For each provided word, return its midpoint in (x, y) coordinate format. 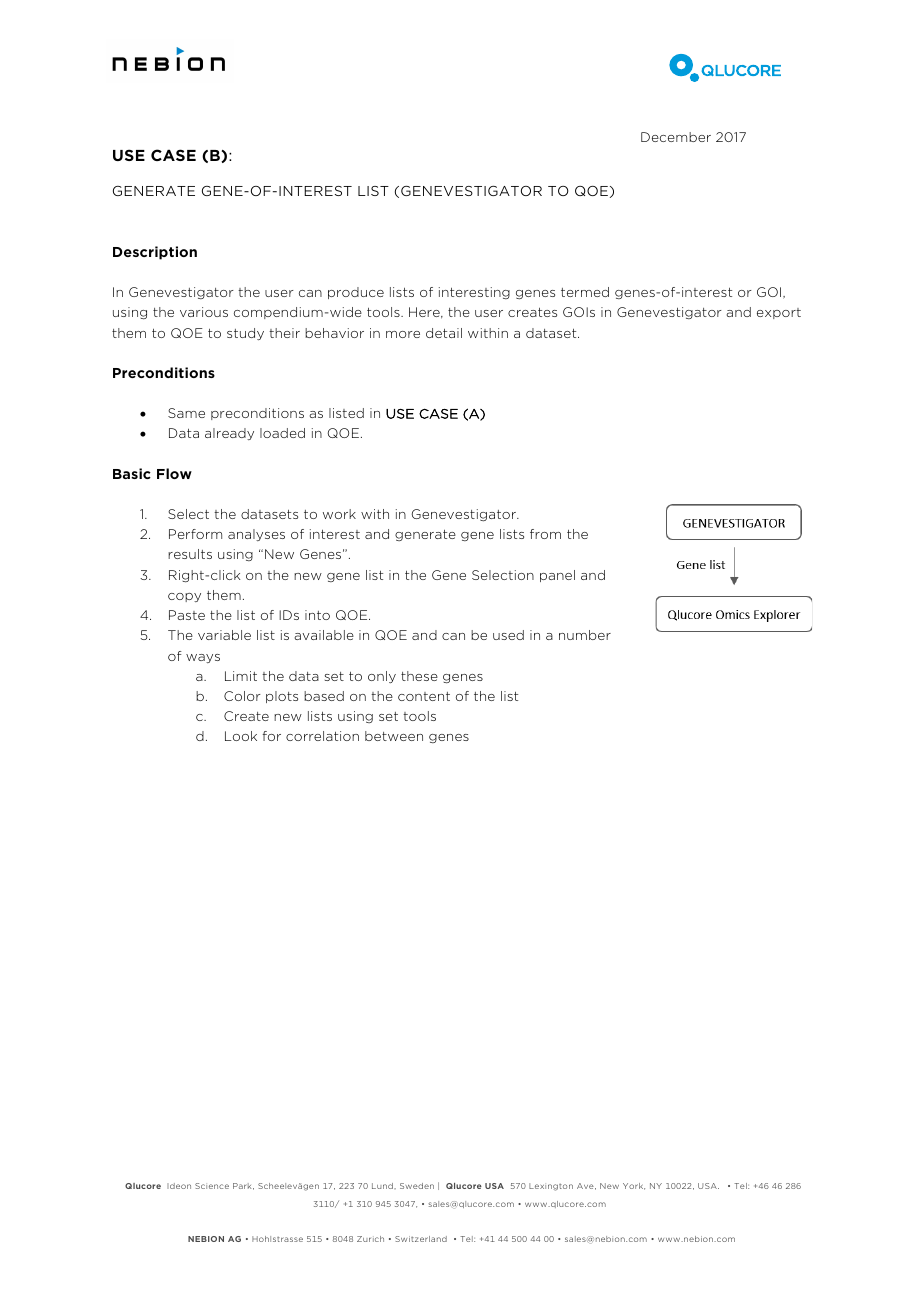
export (779, 313)
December (676, 137)
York (634, 1186)
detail (444, 333)
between (394, 736)
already (229, 434)
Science (212, 1186)
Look (241, 736)
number (585, 635)
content (424, 696)
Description (155, 253)
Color (242, 696)
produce (356, 293)
